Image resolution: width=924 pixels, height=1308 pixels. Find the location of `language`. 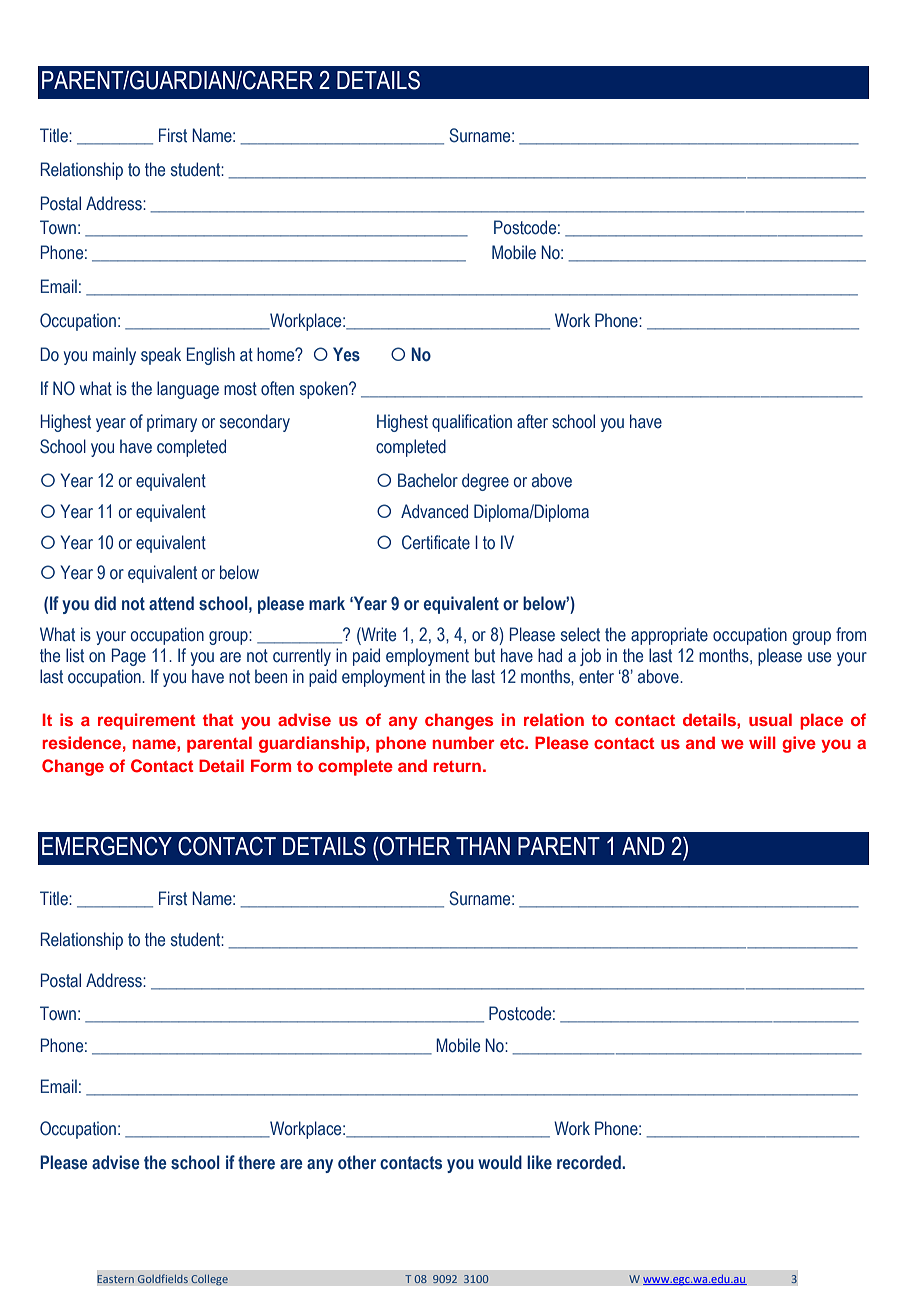

language is located at coordinates (188, 390).
